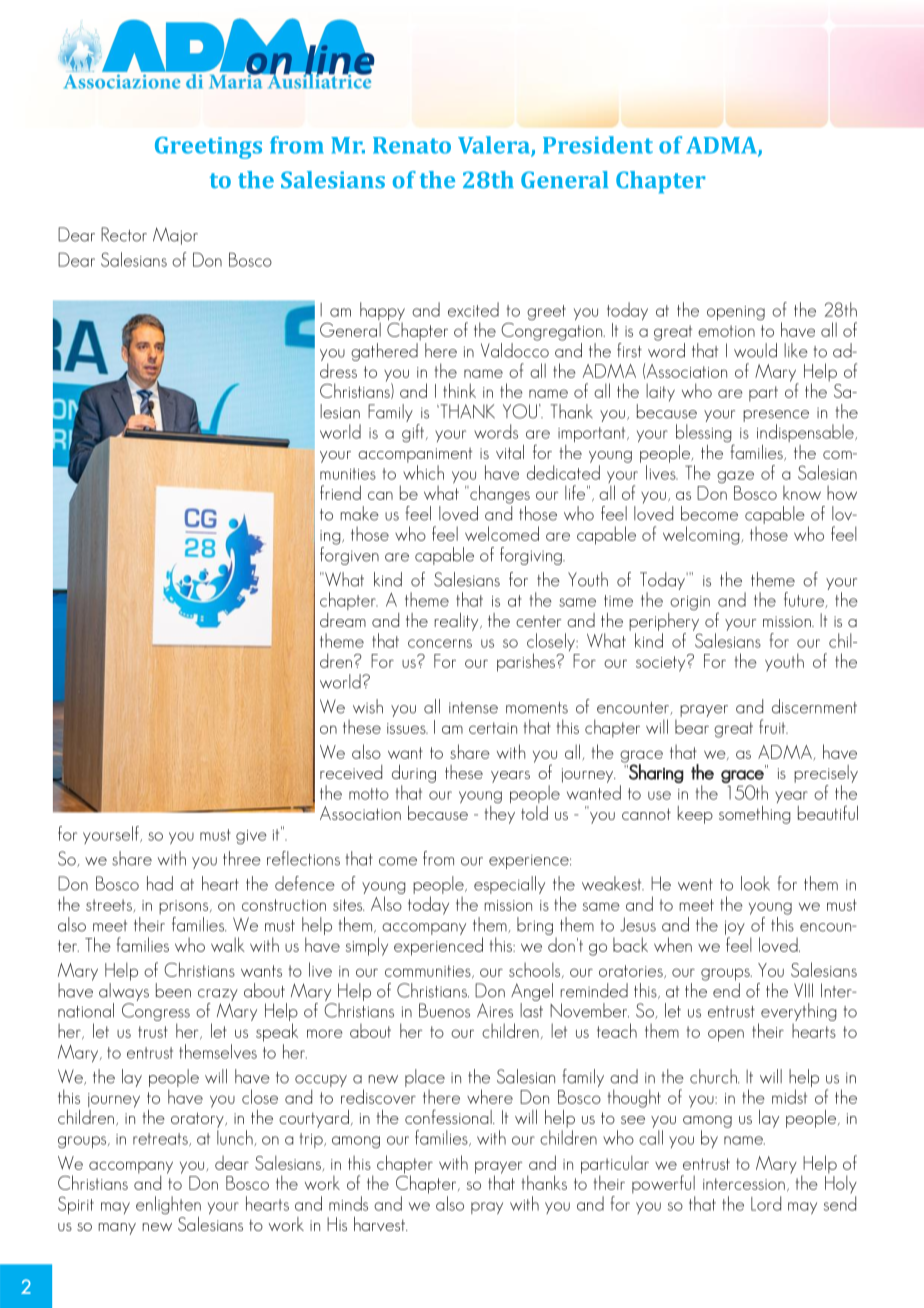 This screenshot has width=924, height=1308. What do you see at coordinates (348, 1203) in the screenshot?
I see `minds` at bounding box center [348, 1203].
